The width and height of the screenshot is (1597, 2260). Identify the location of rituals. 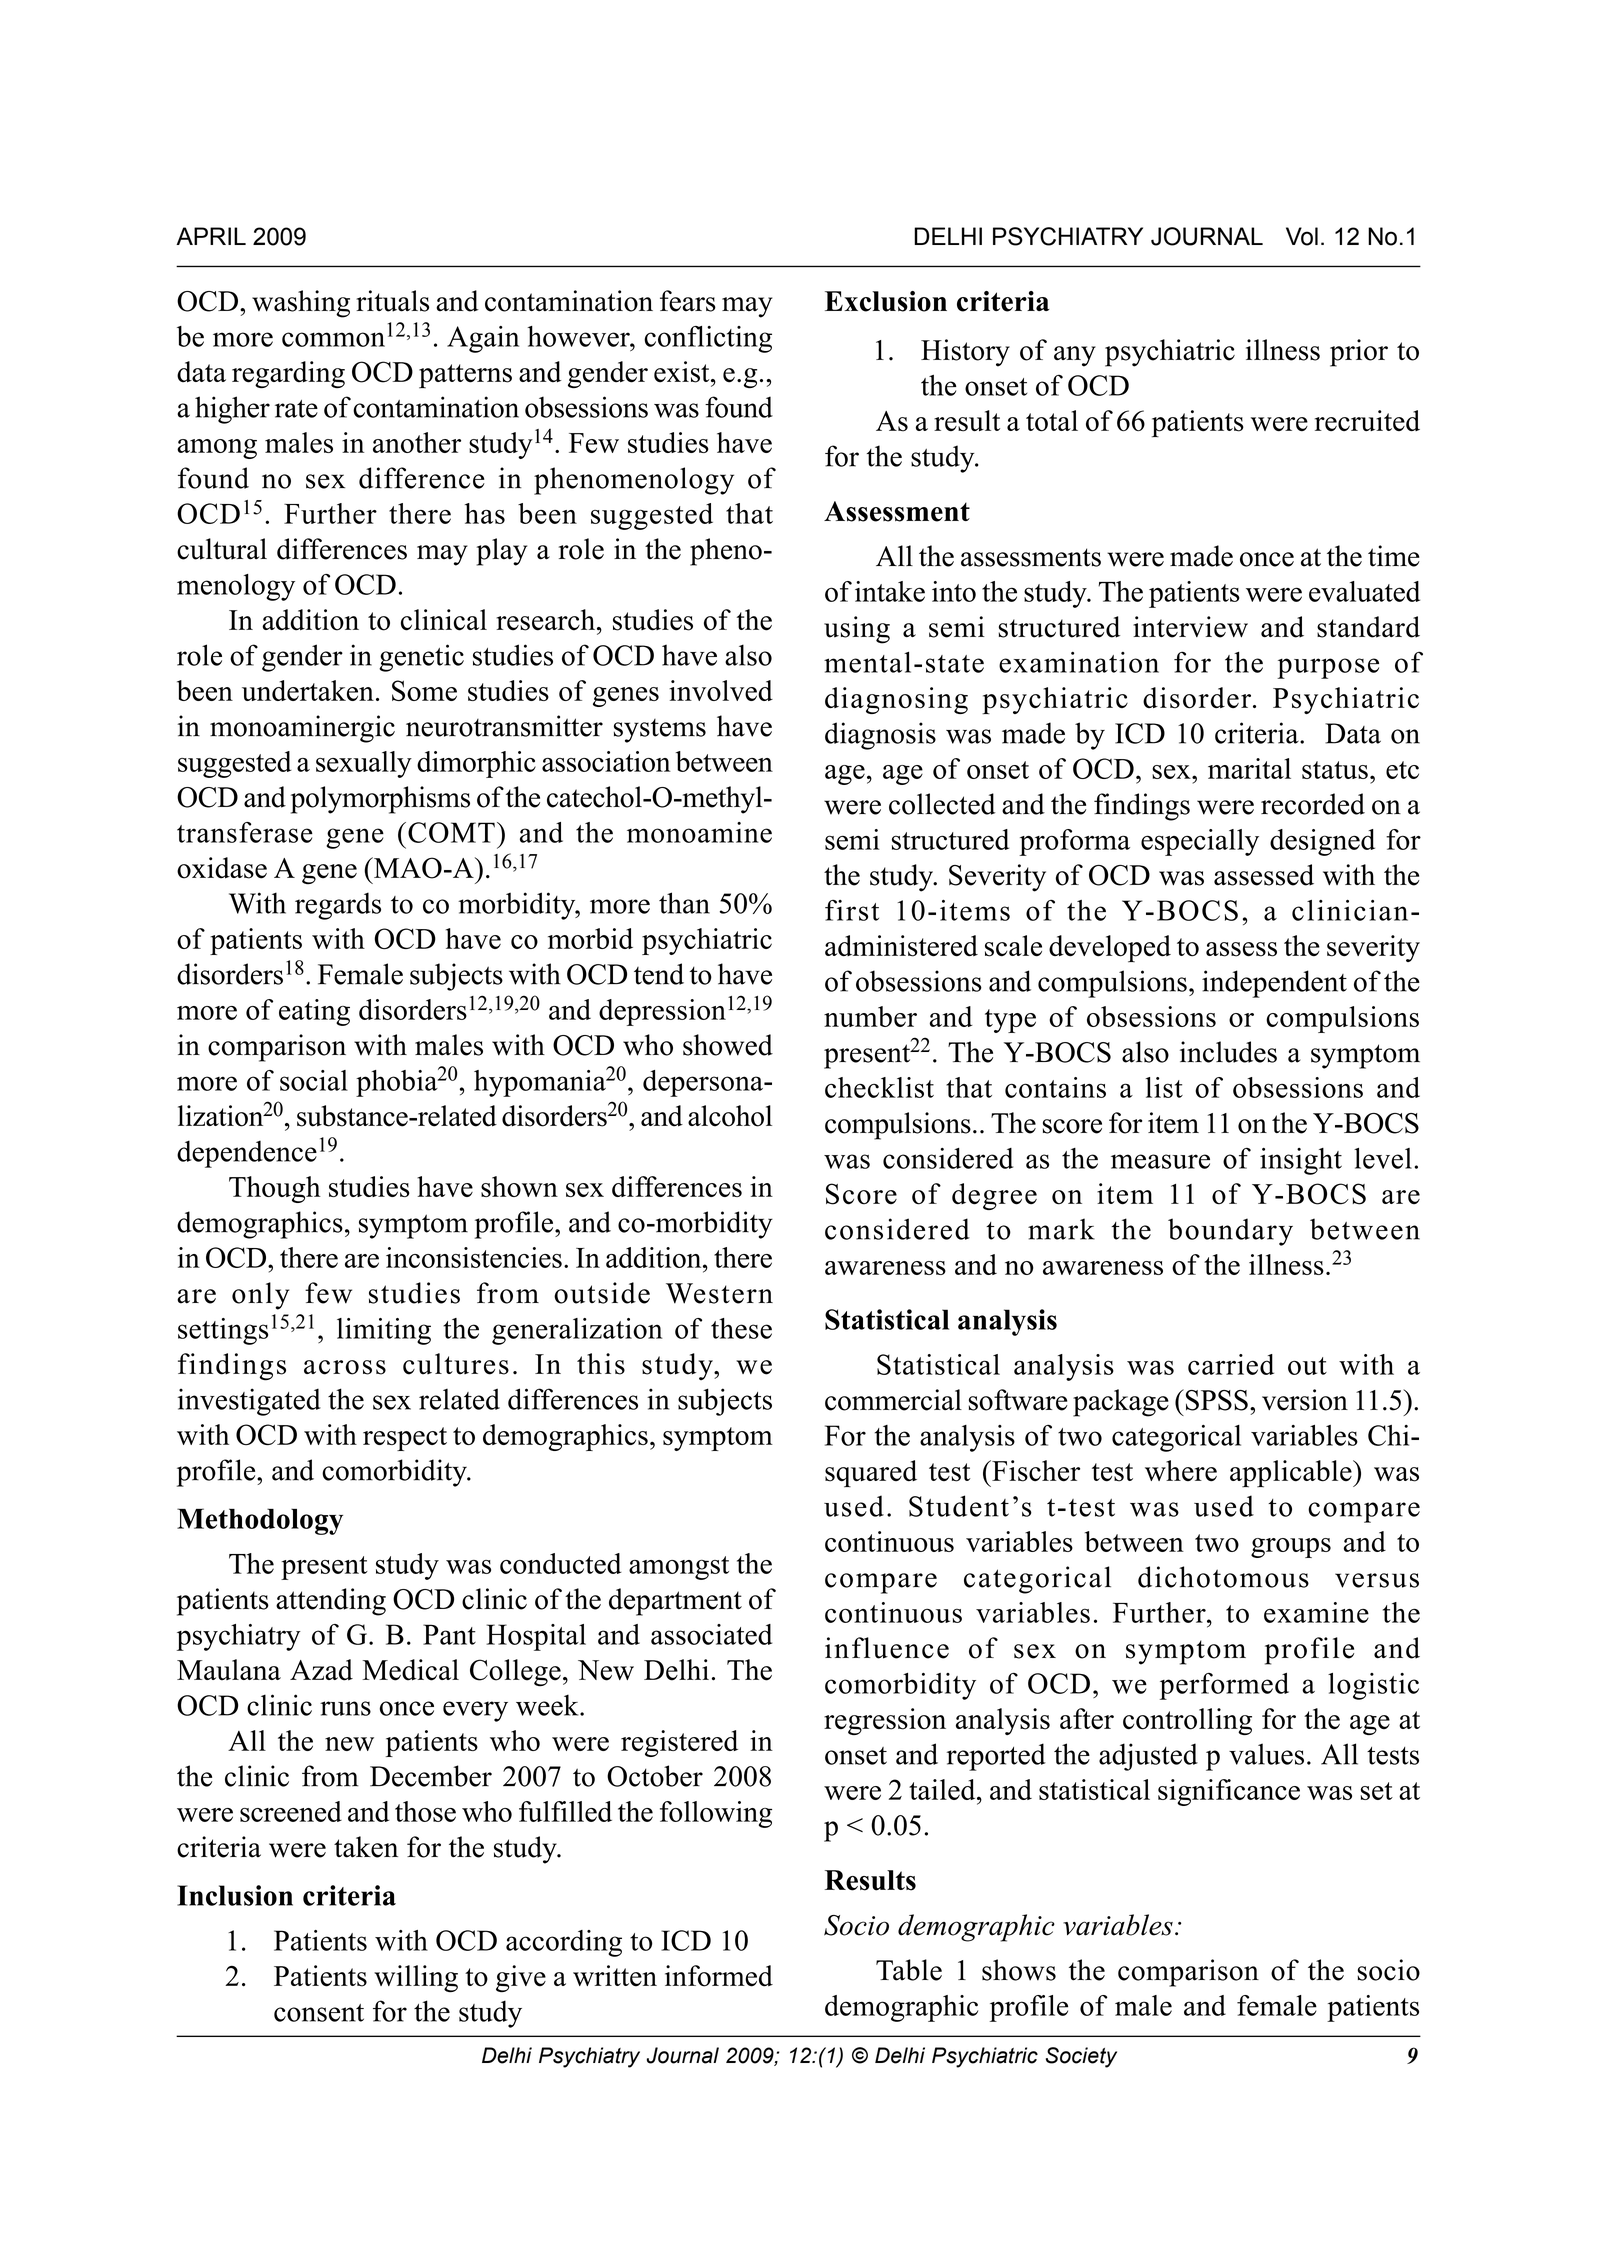
(392, 301).
